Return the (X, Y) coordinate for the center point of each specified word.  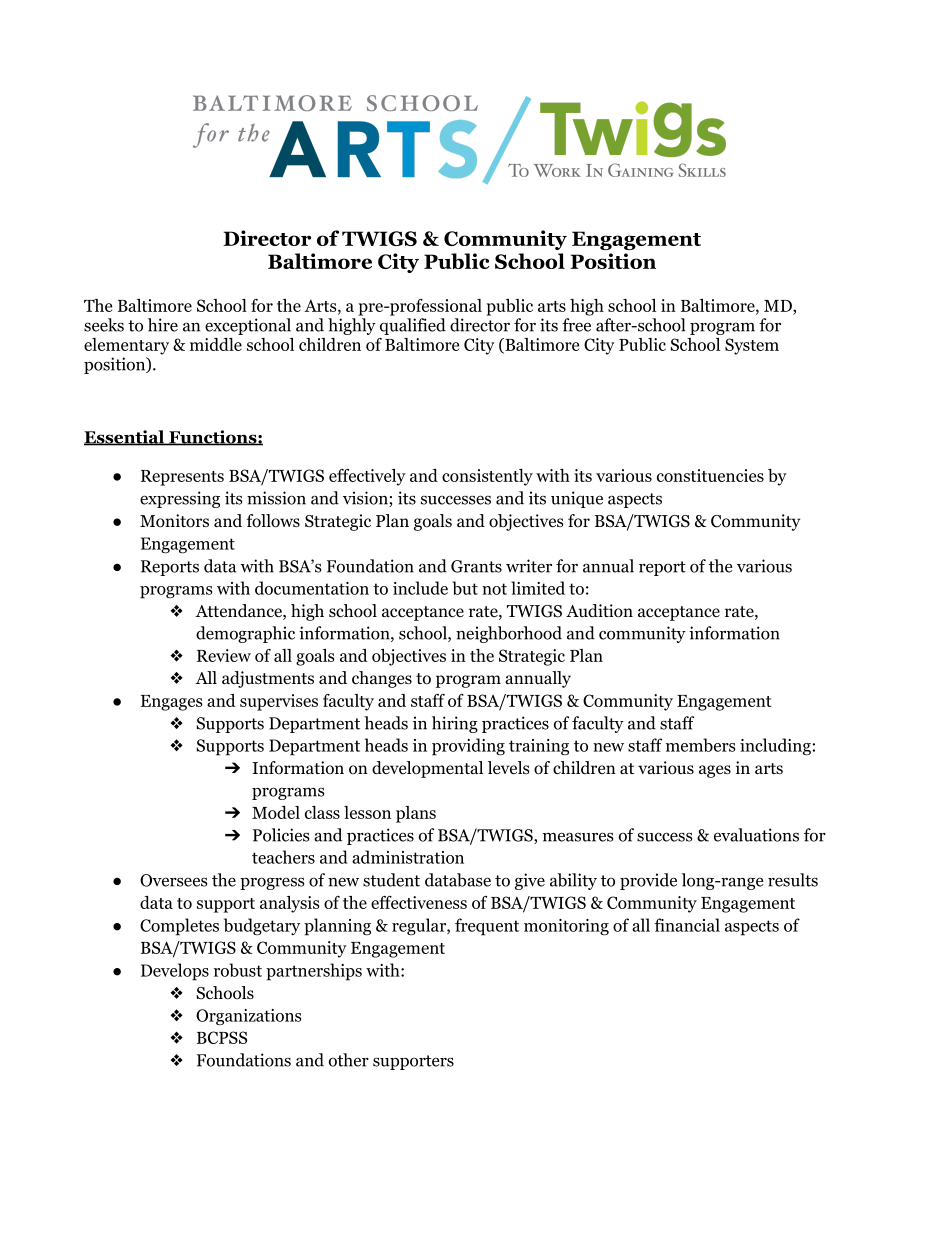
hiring (455, 724)
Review (224, 655)
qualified (413, 326)
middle (216, 344)
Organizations (248, 1017)
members (700, 745)
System (752, 346)
